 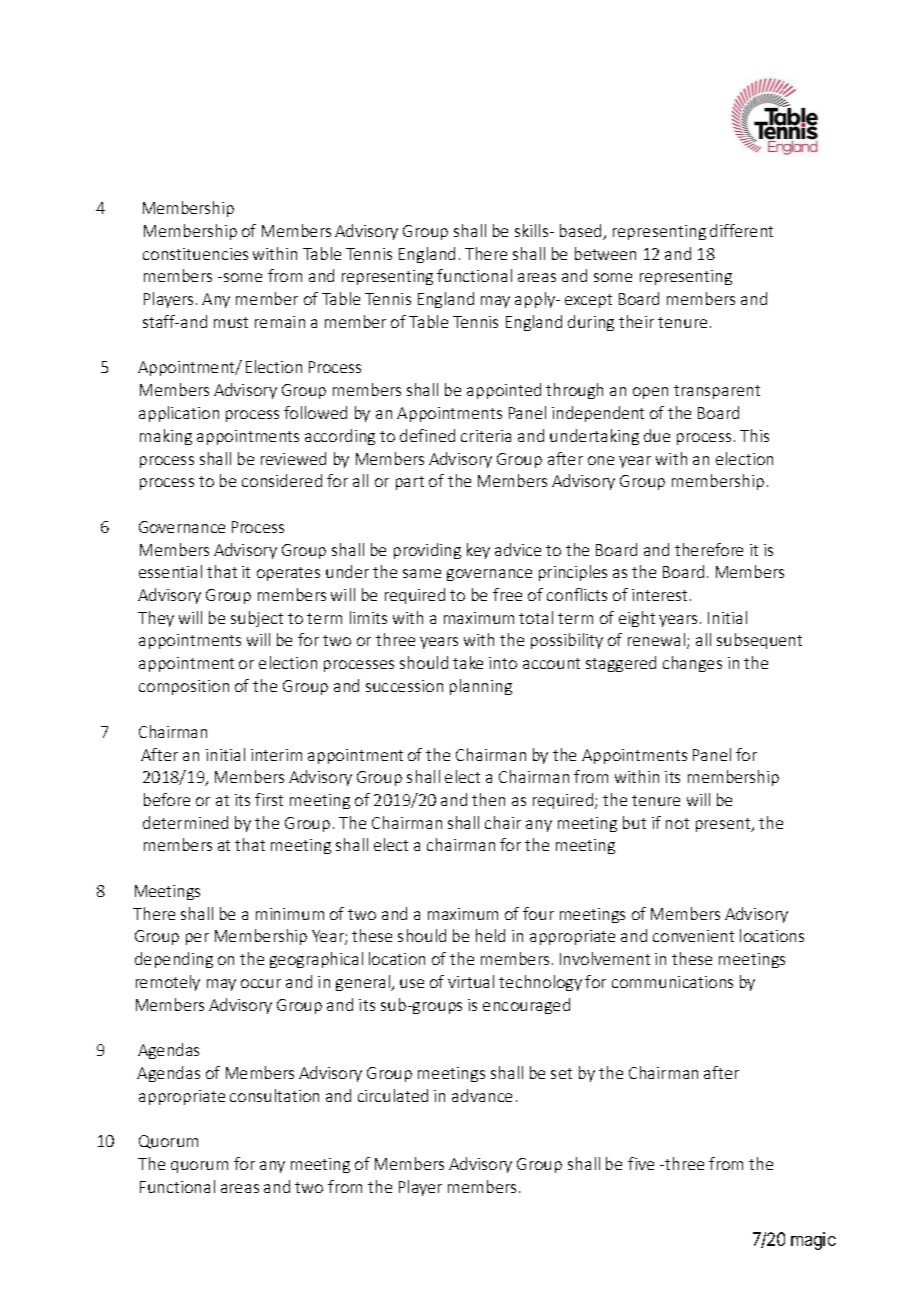 What do you see at coordinates (276, 755) in the screenshot?
I see `interim` at bounding box center [276, 755].
